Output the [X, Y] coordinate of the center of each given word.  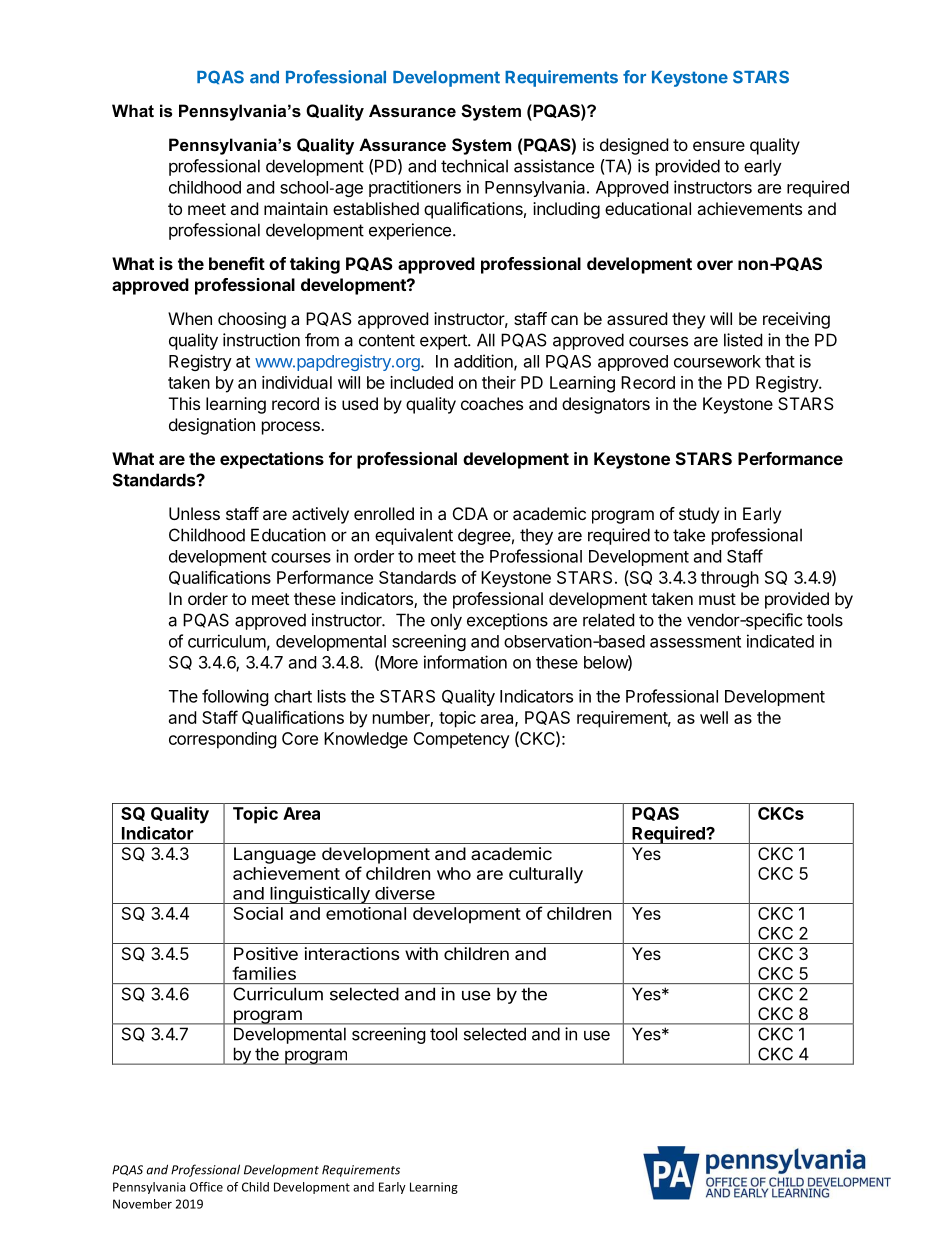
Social [258, 913]
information [465, 662]
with [421, 953]
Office [206, 1187]
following [235, 697]
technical [474, 166]
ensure [719, 146]
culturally [546, 875]
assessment [695, 642]
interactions [352, 953]
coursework [717, 361]
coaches [492, 403]
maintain [296, 208]
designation [212, 426]
